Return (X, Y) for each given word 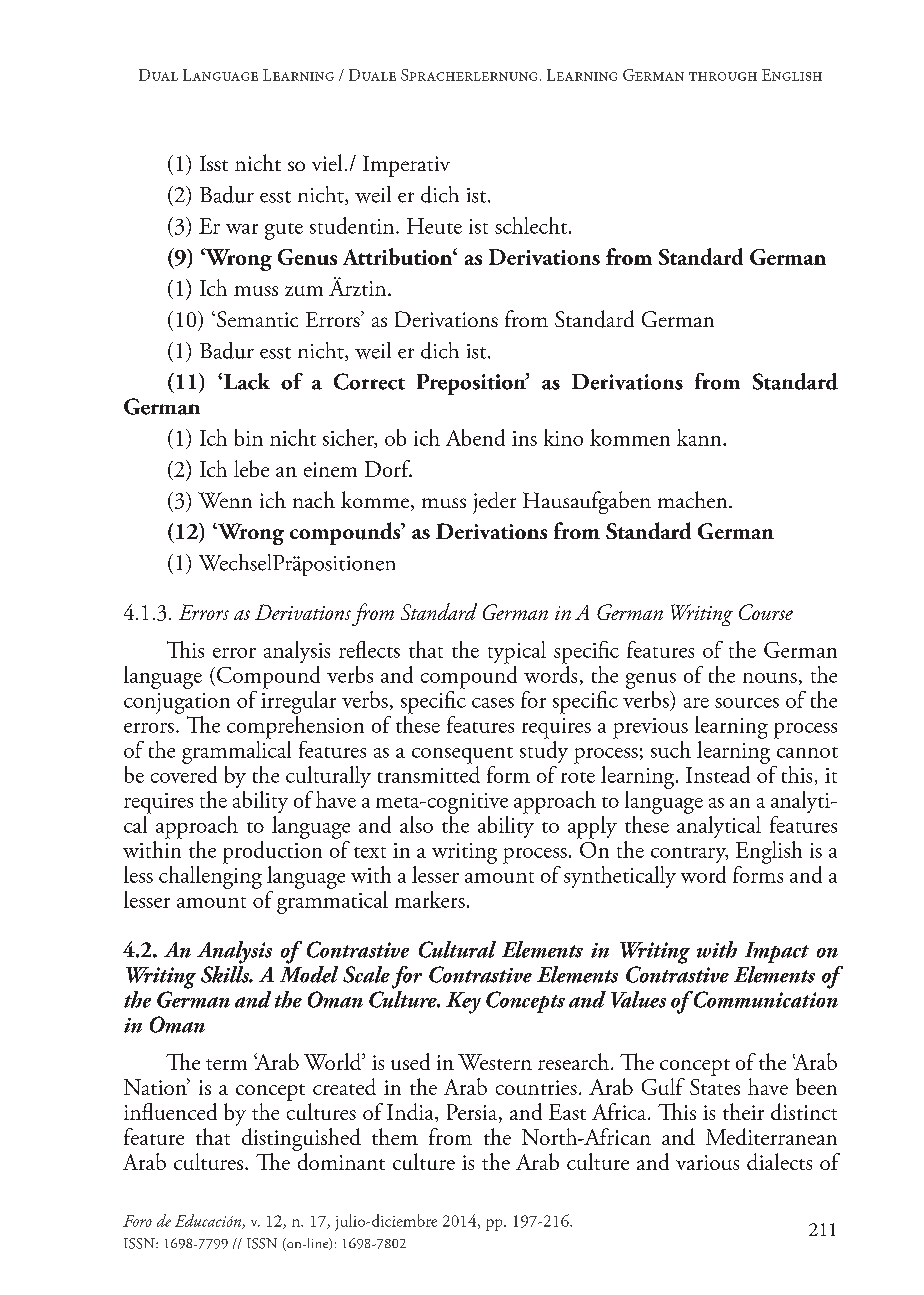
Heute (434, 226)
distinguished (301, 1139)
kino (563, 437)
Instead (718, 774)
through (723, 76)
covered (184, 773)
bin (249, 437)
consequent (462, 755)
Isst (214, 163)
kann (700, 437)
